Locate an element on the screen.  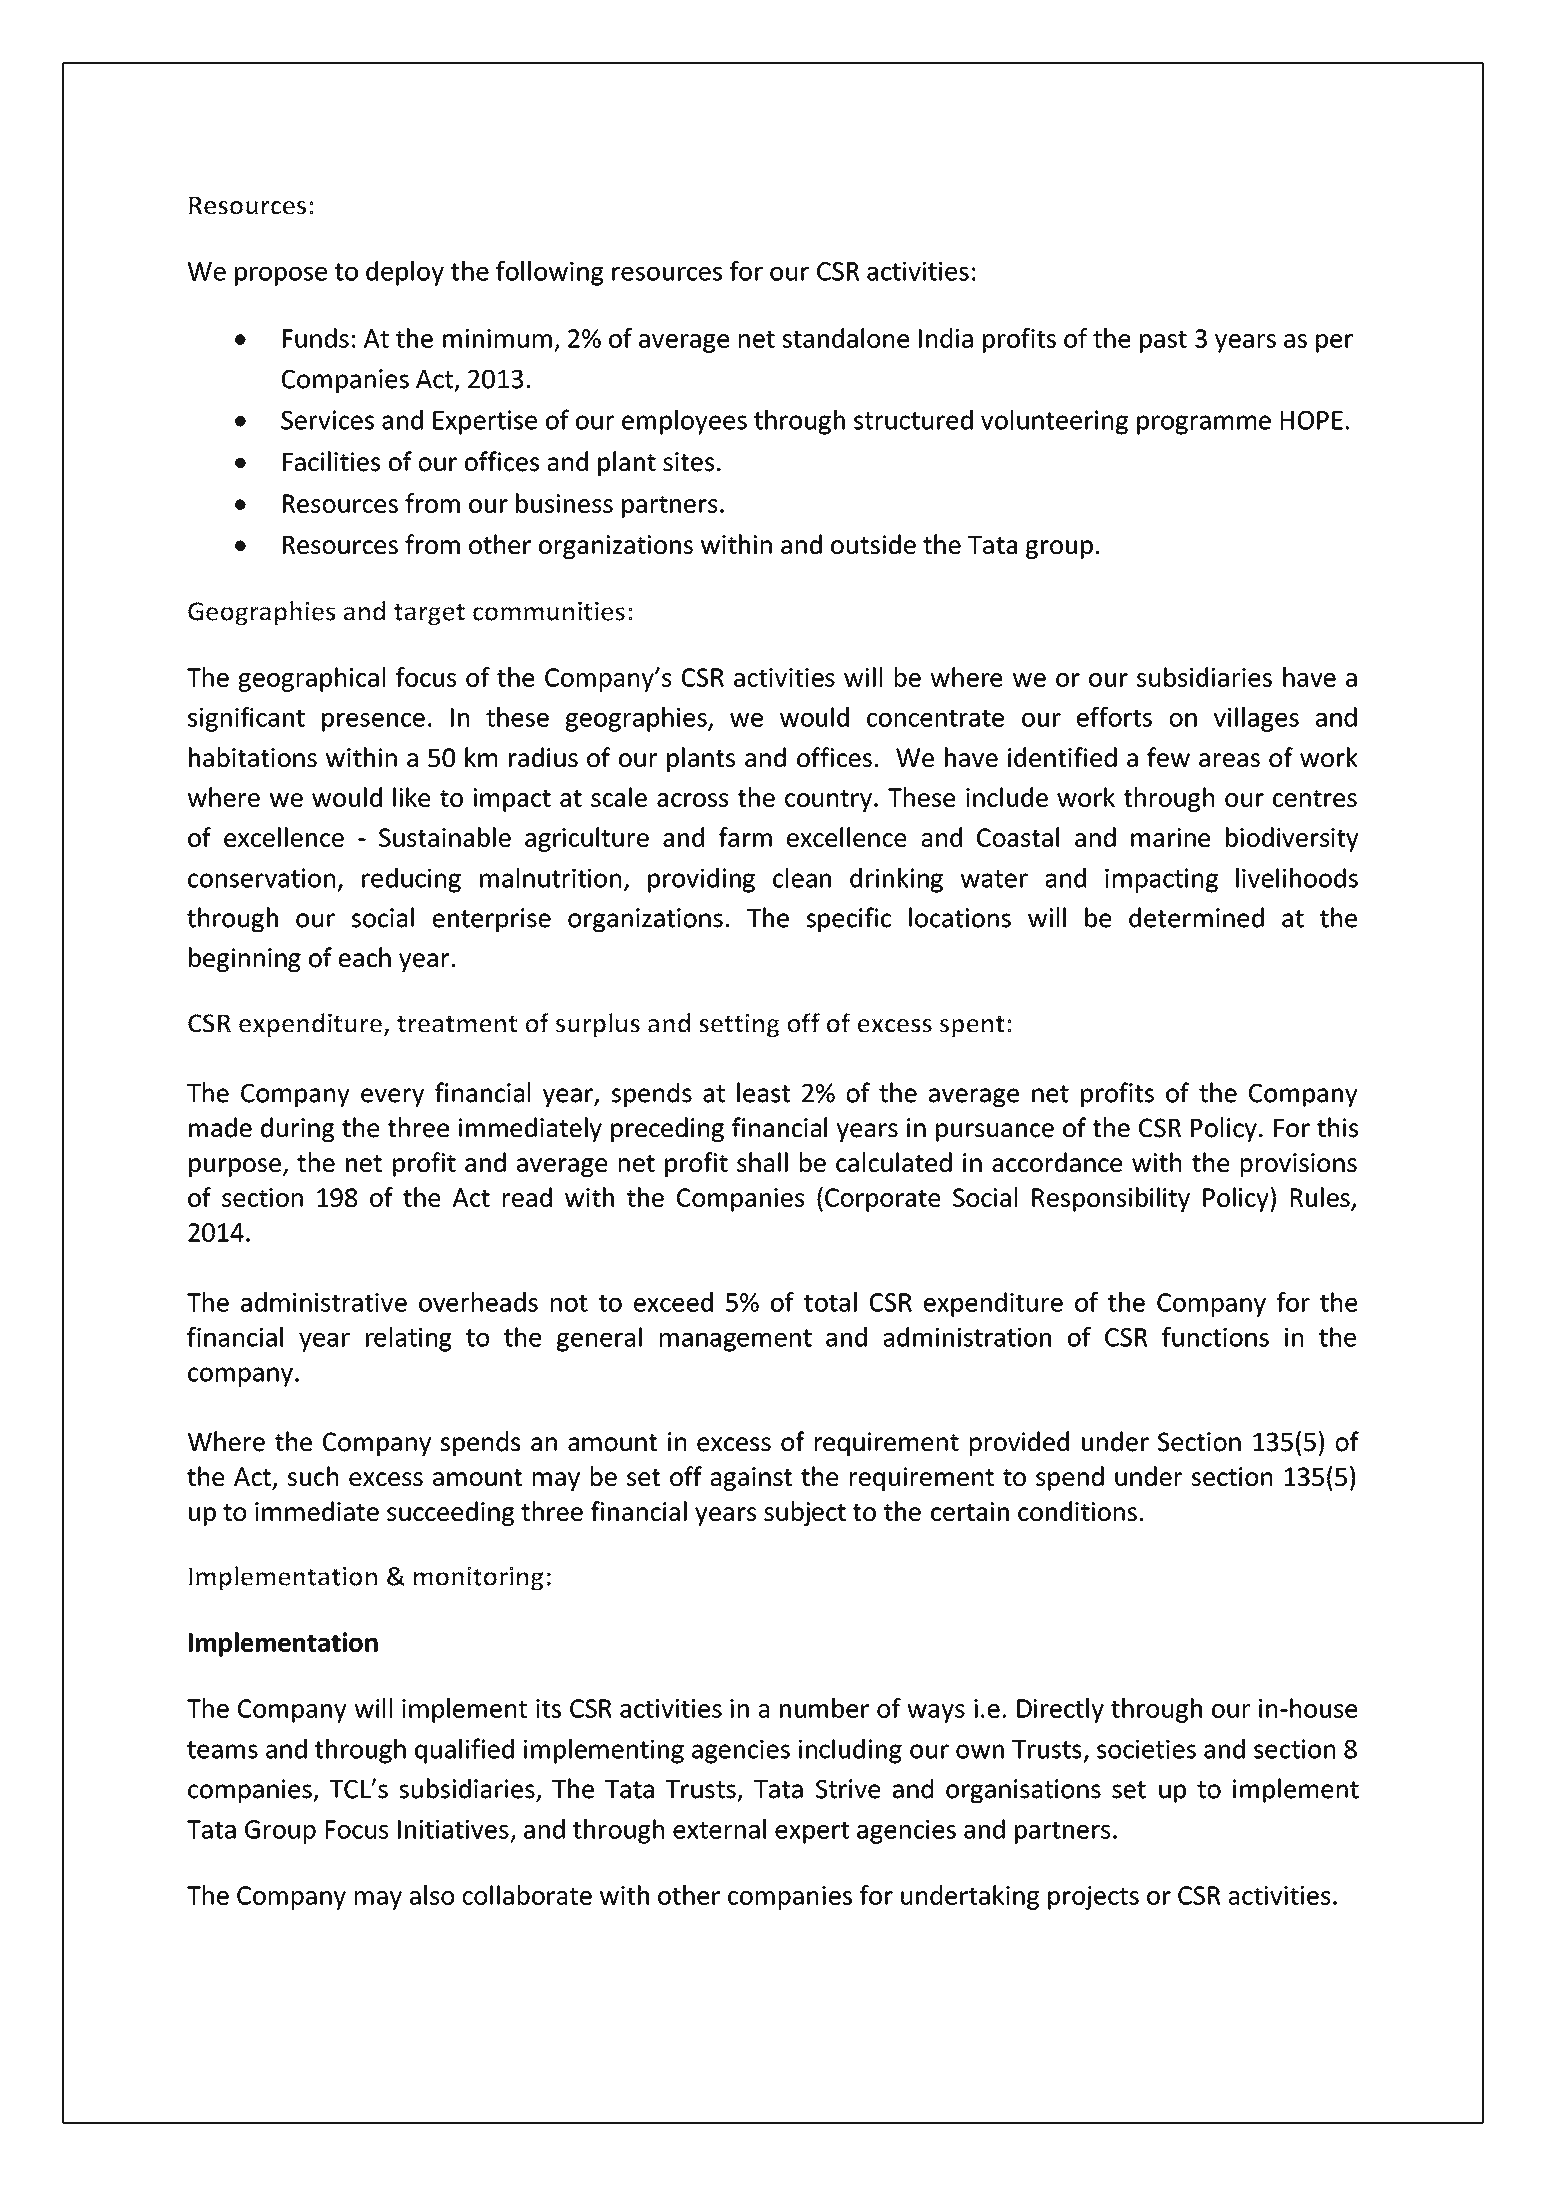
least is located at coordinates (763, 1092).
